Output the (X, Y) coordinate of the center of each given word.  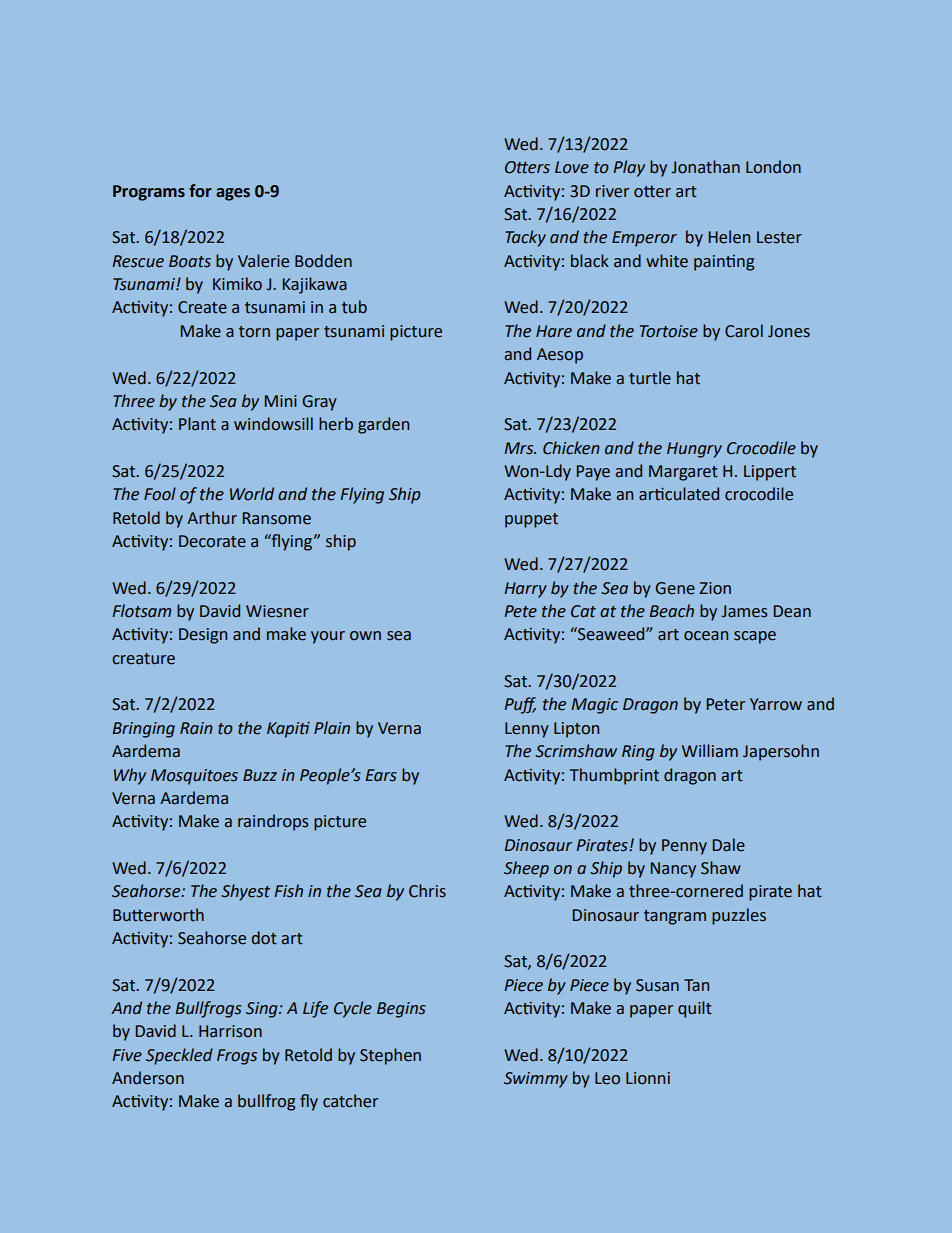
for (200, 191)
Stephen (390, 1056)
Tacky (525, 238)
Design (203, 636)
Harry (525, 590)
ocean (706, 636)
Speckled (179, 1056)
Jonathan (705, 167)
